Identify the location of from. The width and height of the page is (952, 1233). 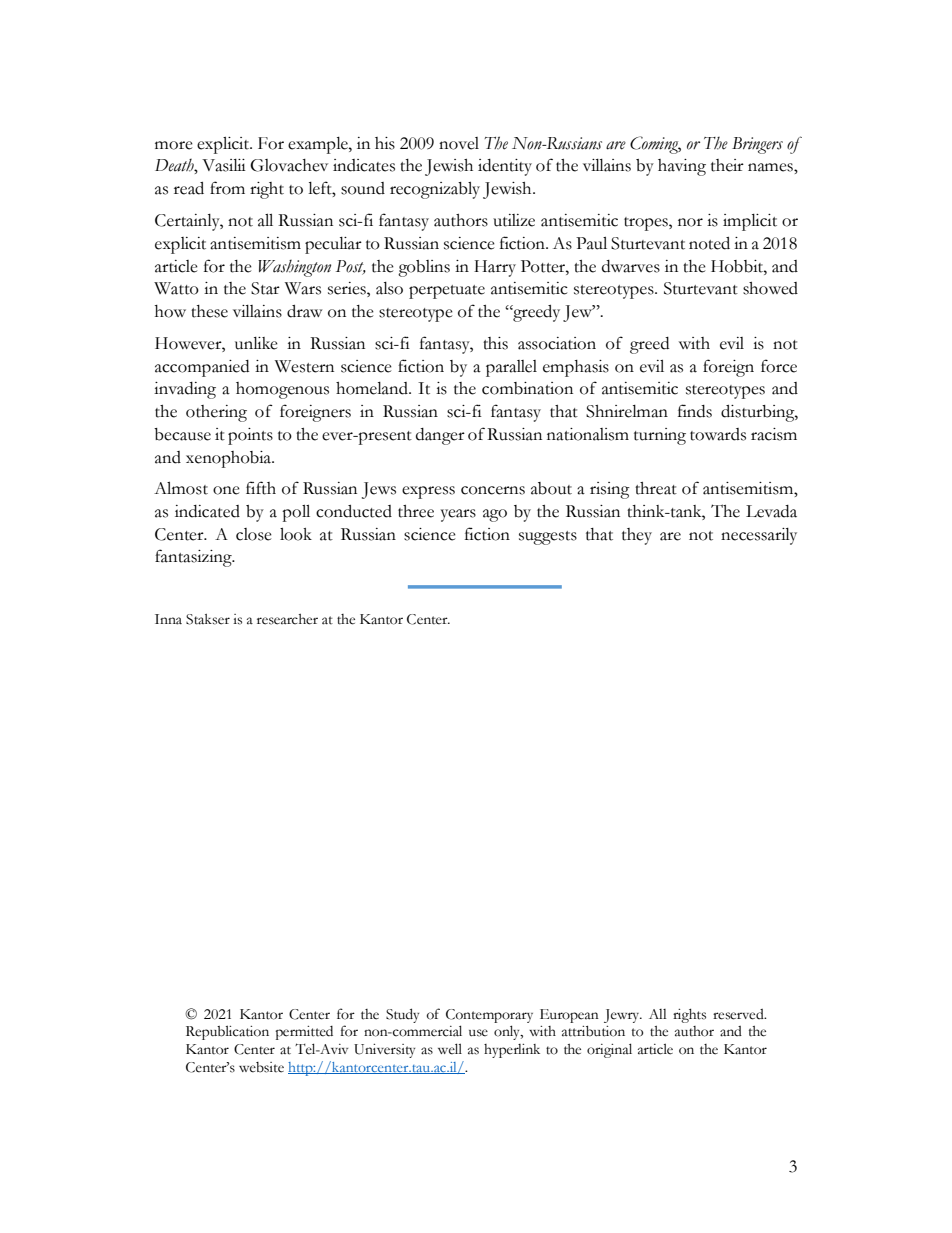
(227, 188).
